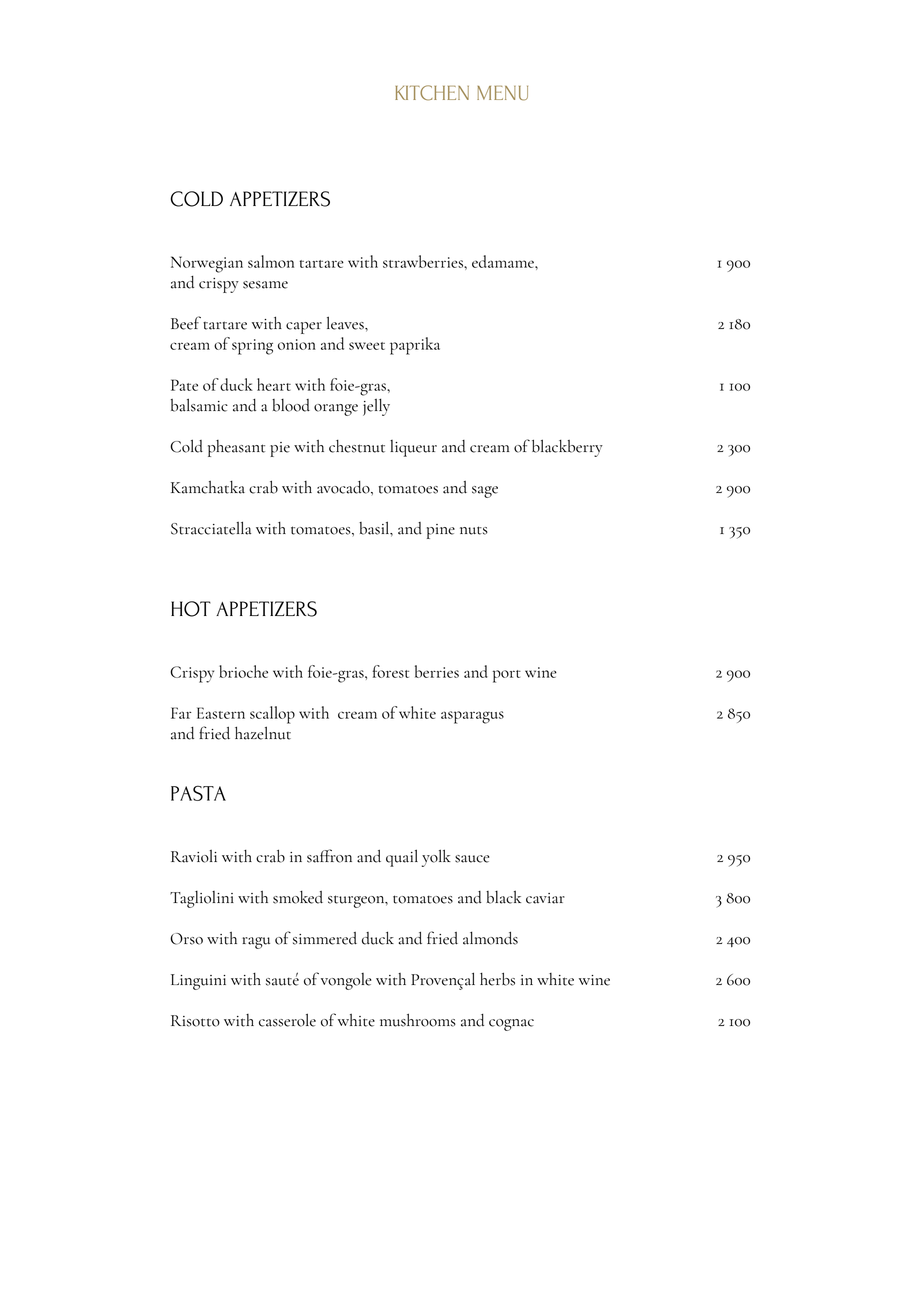 This page has width=924, height=1308. Describe the element at coordinates (367, 346) in the page. I see `sweet` at that location.
